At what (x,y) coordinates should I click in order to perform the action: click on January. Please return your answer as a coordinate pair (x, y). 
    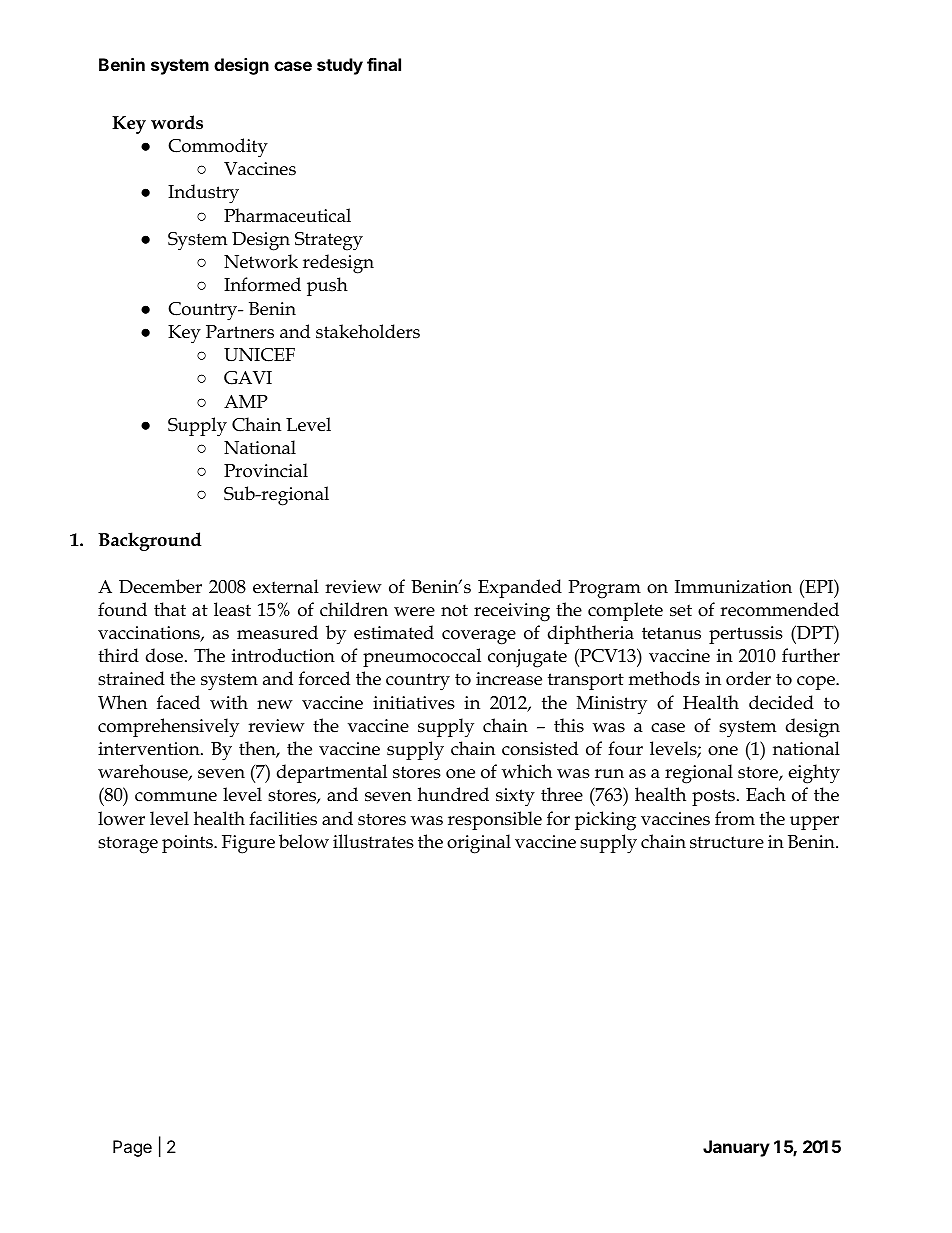
    Looking at the image, I should click on (736, 1148).
